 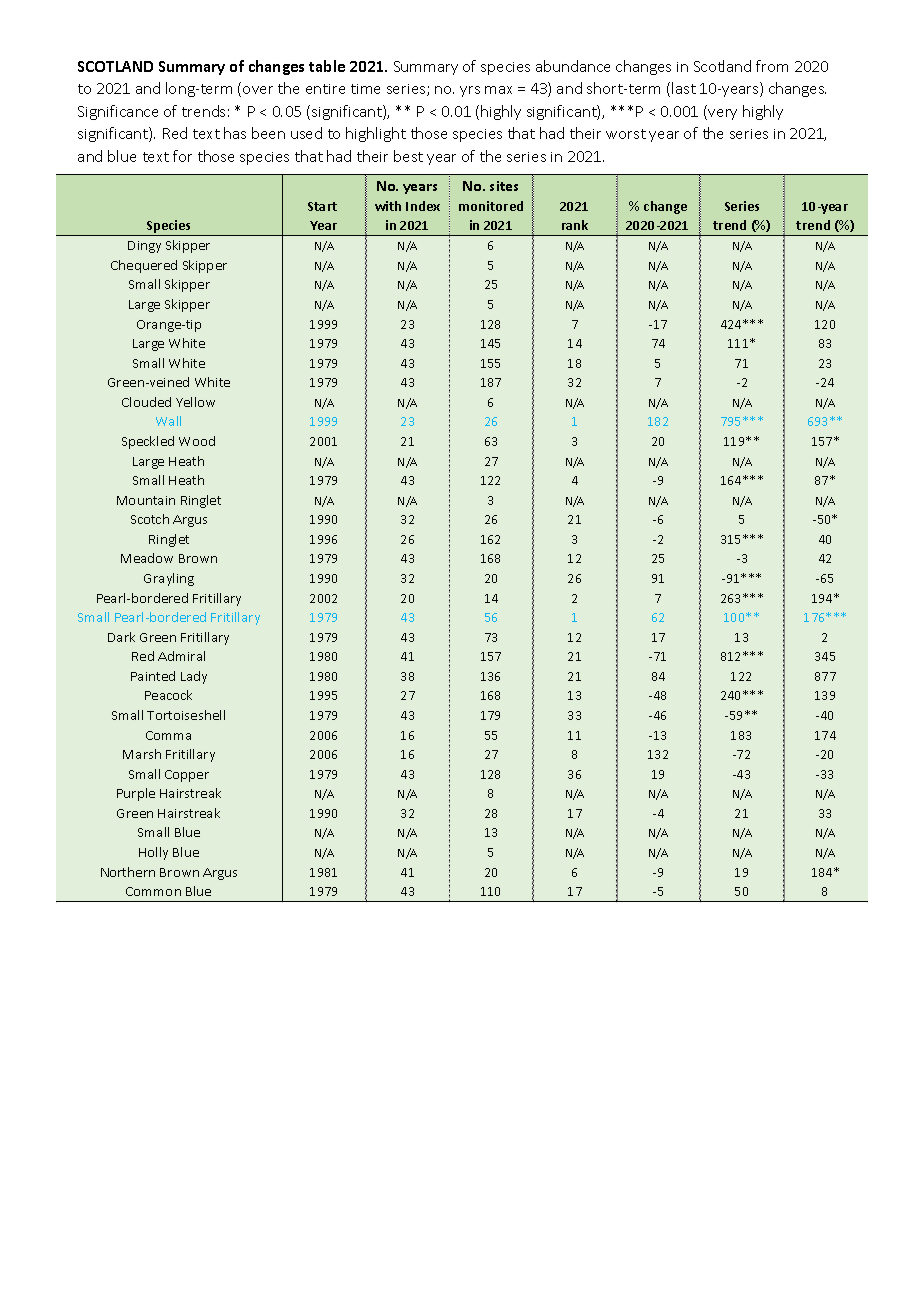 I want to click on Index, so click(x=423, y=206).
